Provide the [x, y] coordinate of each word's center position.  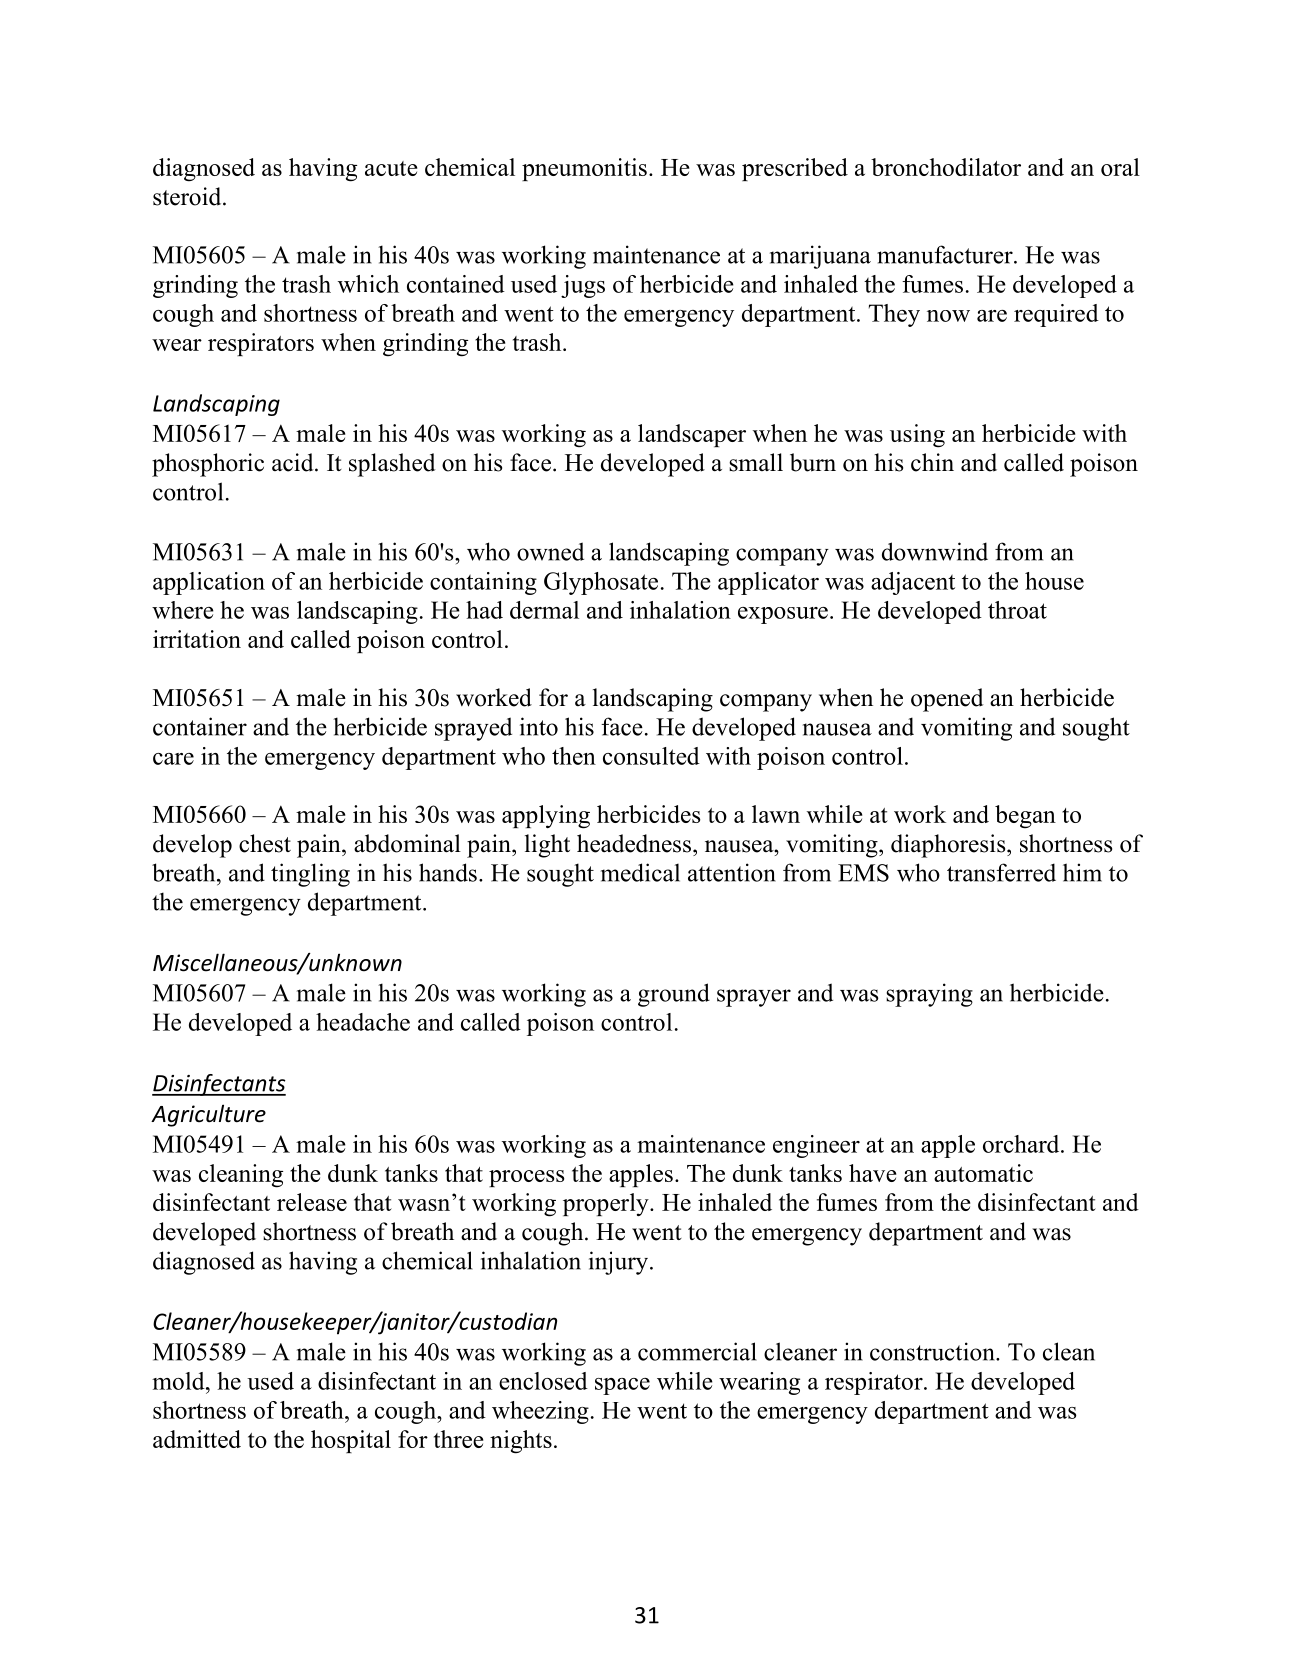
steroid [188, 196]
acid [294, 462]
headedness [634, 843]
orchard [1022, 1144]
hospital [351, 1441]
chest [265, 843]
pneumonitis [584, 169]
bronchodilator [946, 167]
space [622, 1386]
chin [932, 462]
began [1025, 817]
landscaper [692, 435]
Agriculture [208, 1115]
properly [607, 1204]
